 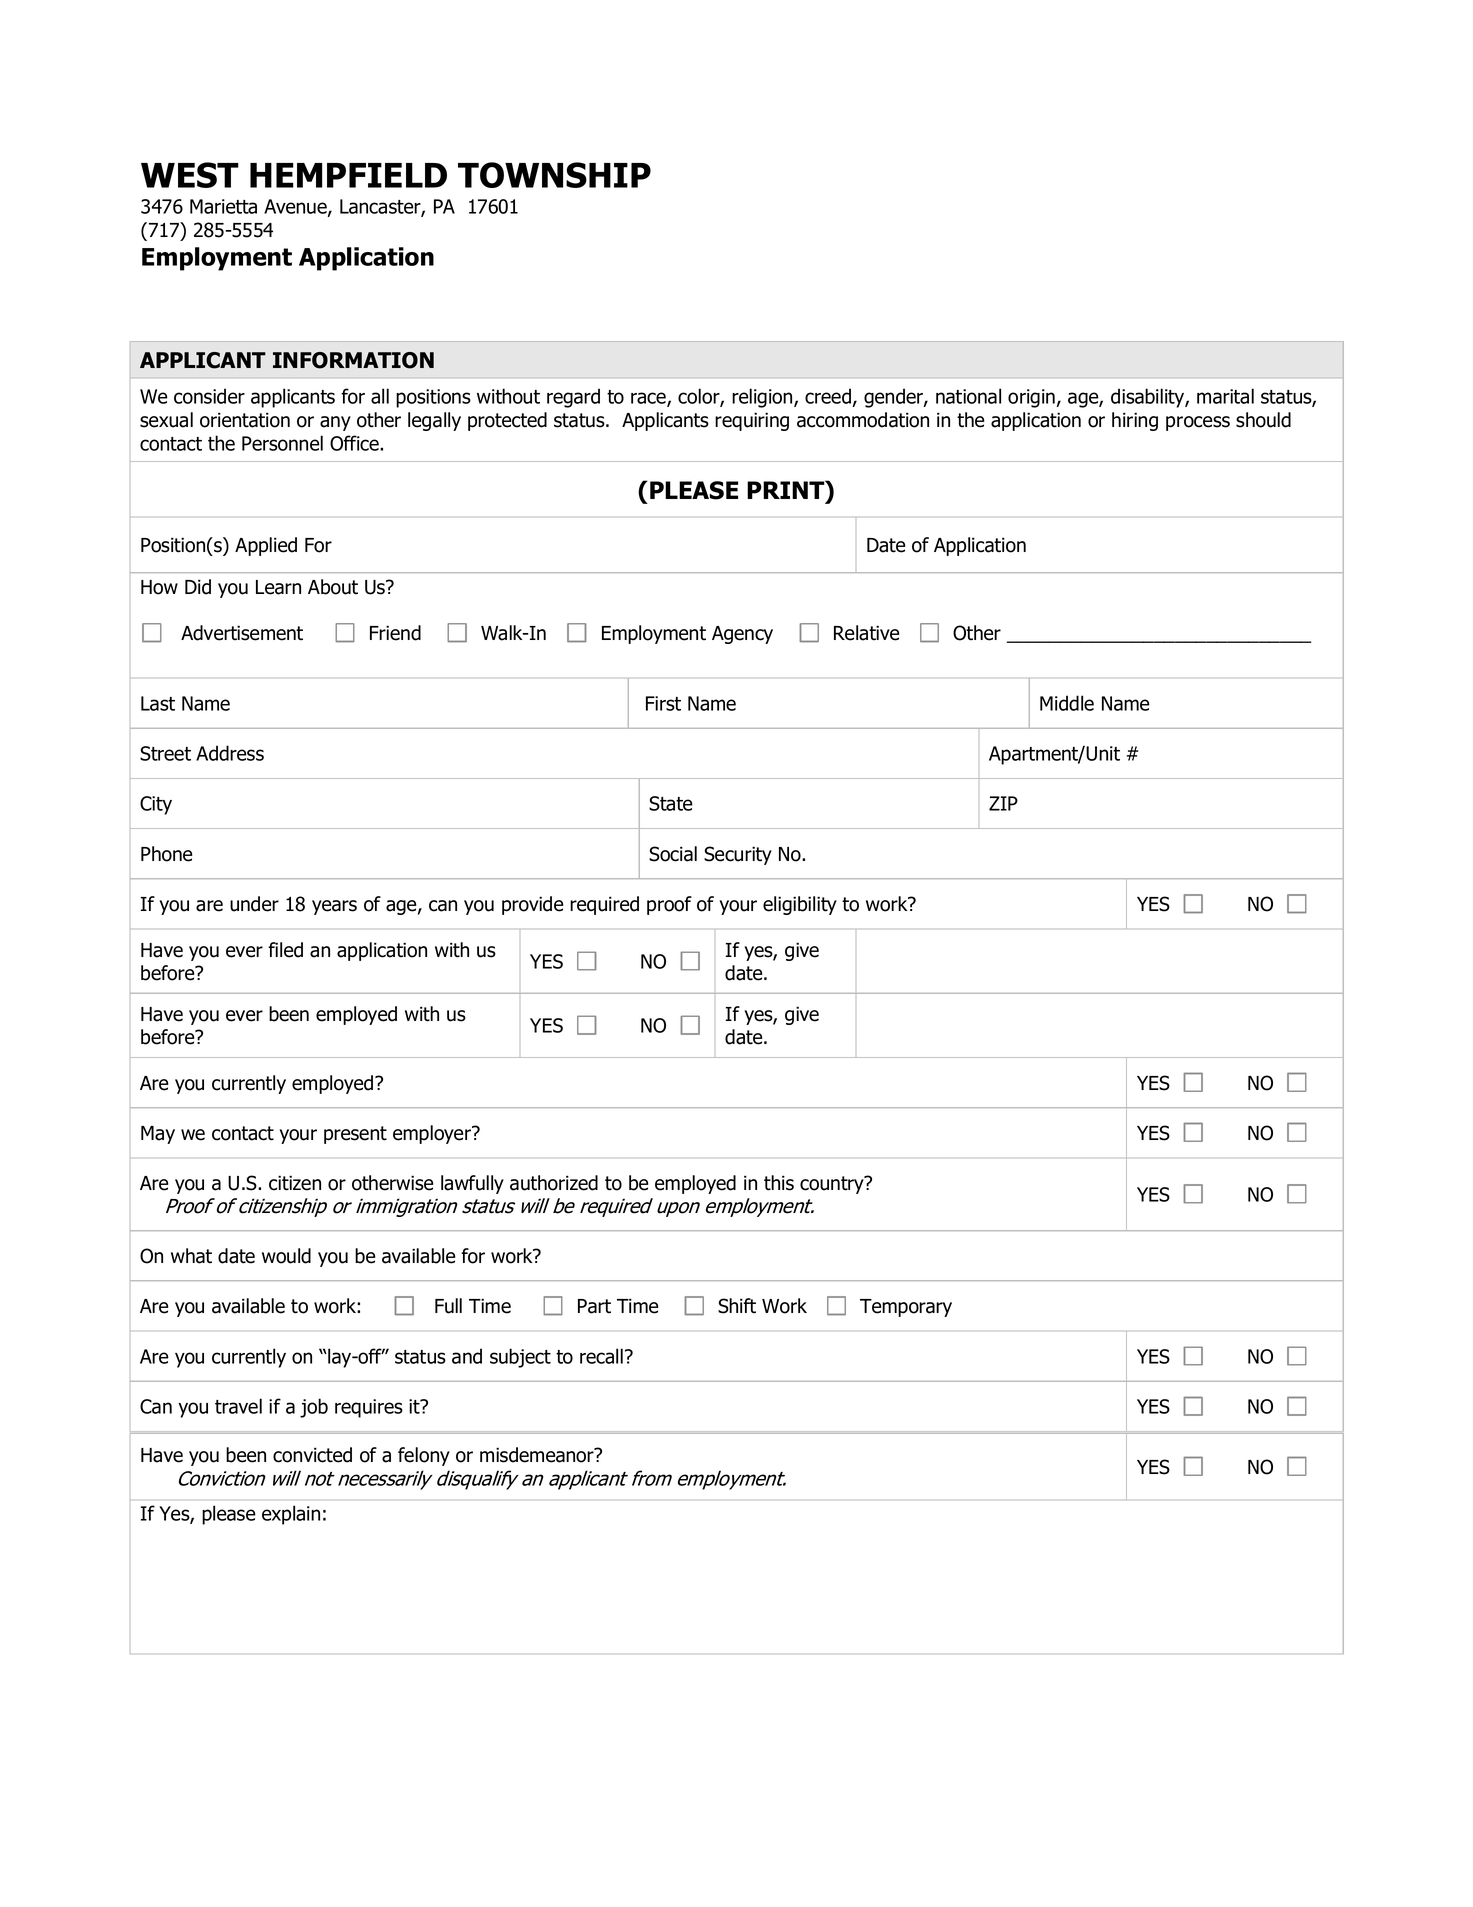 I want to click on misdemeanor, so click(x=538, y=1455).
